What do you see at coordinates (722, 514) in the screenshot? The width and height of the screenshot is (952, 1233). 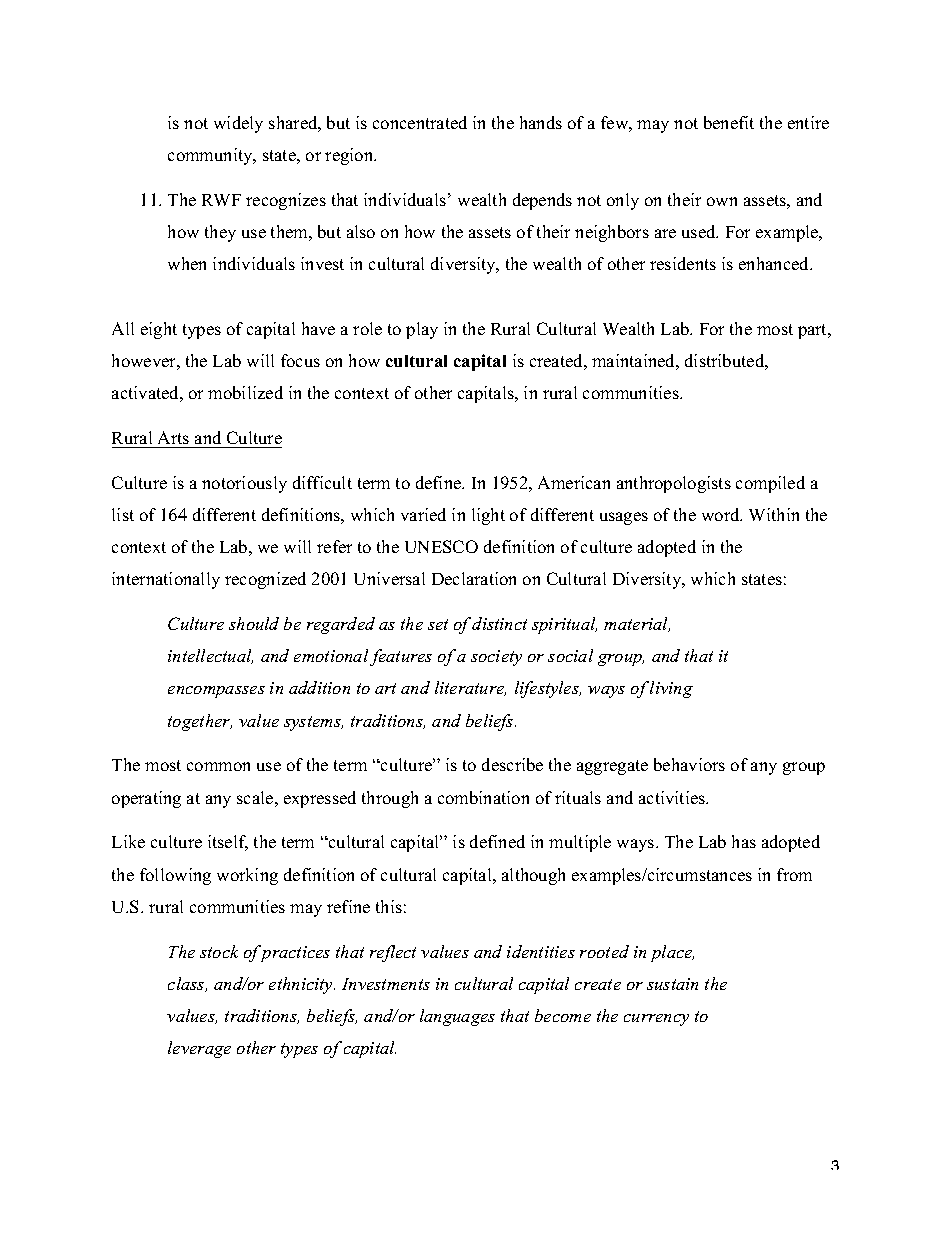 I see `word` at bounding box center [722, 514].
